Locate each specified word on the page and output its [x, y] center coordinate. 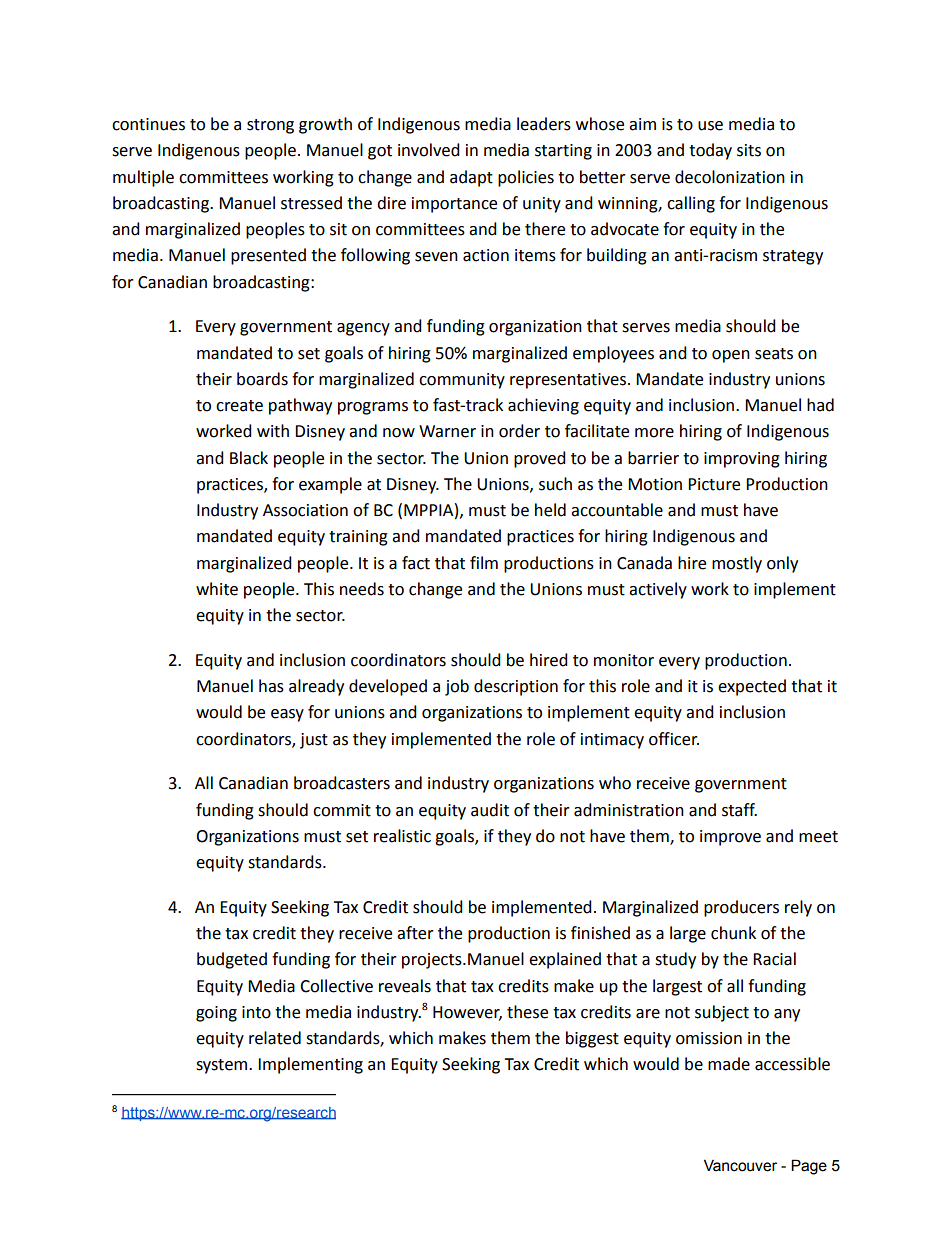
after [415, 933]
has [271, 686]
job [457, 687]
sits [749, 150]
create [239, 406]
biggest [592, 1039]
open [731, 356]
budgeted [232, 960]
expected [752, 687]
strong [270, 126]
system [223, 1066]
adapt [471, 178]
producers [741, 908]
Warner [447, 431]
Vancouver [740, 1165]
